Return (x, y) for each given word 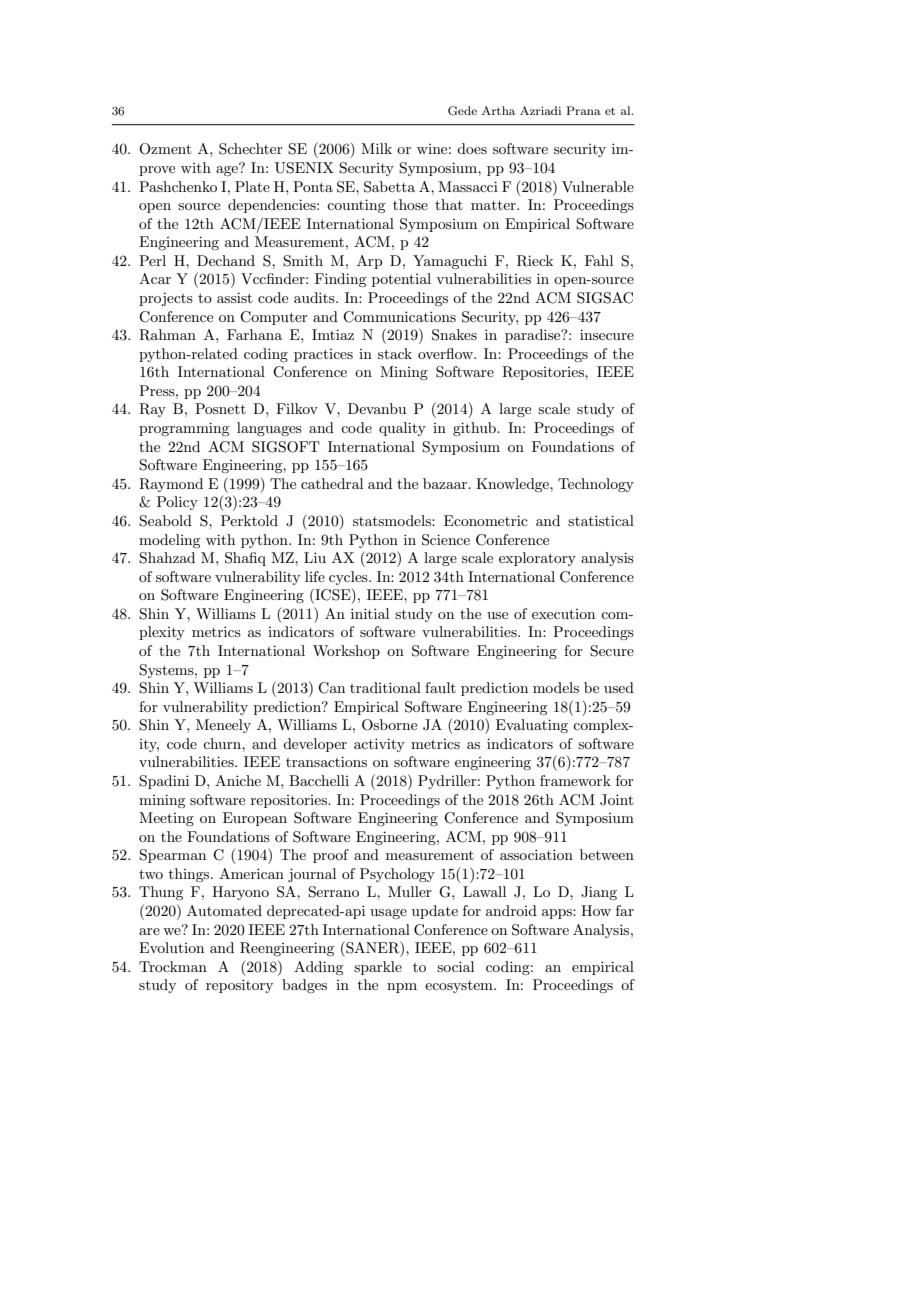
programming (184, 429)
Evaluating (532, 726)
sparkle (378, 968)
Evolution (171, 947)
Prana (583, 110)
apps (558, 914)
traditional (385, 687)
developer (315, 745)
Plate (252, 186)
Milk (376, 148)
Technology (596, 485)
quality (402, 429)
